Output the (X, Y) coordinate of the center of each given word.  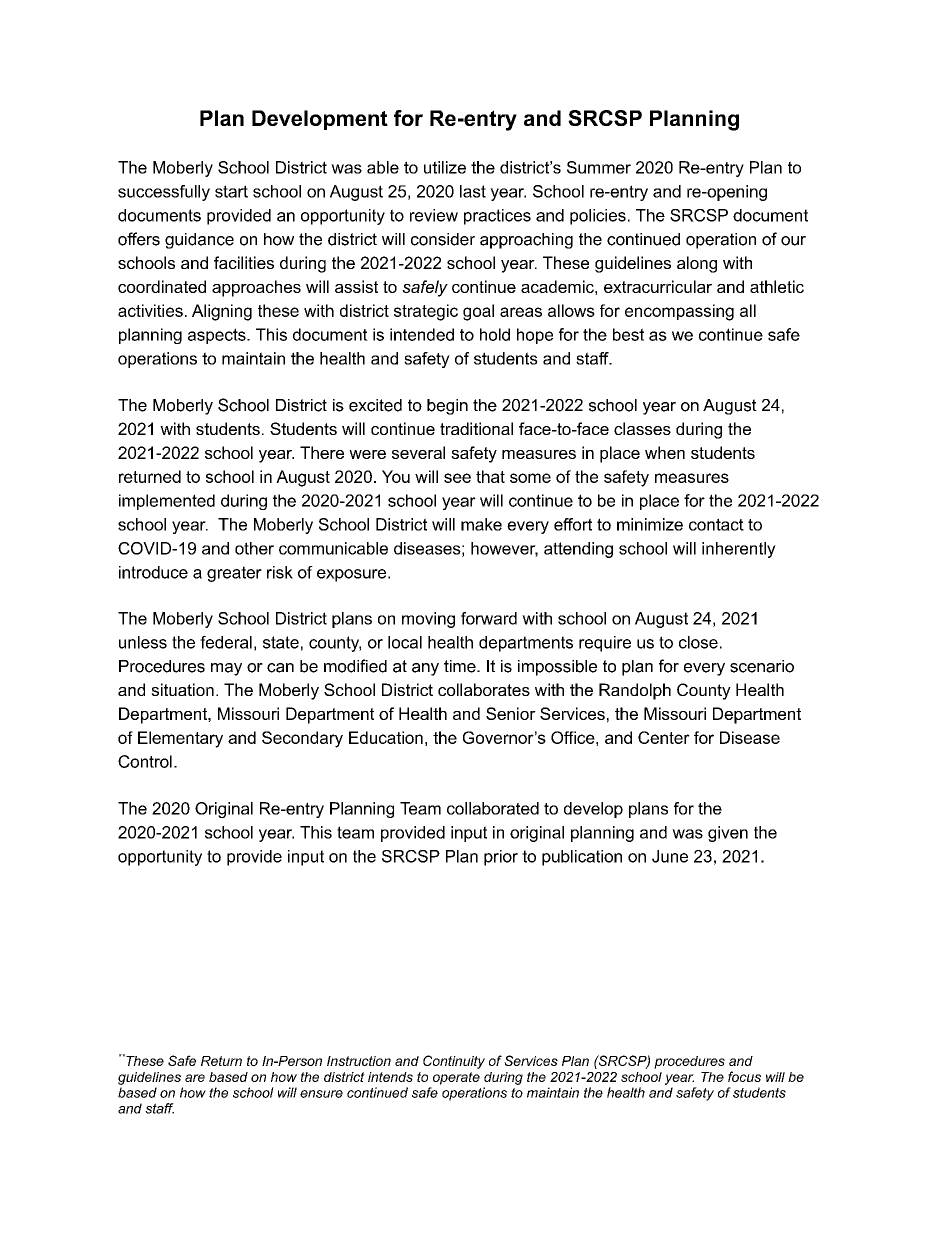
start (231, 191)
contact (716, 524)
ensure (321, 1094)
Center (664, 737)
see (457, 478)
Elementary (180, 739)
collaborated (493, 808)
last (473, 191)
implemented (167, 502)
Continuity (454, 1062)
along (697, 264)
